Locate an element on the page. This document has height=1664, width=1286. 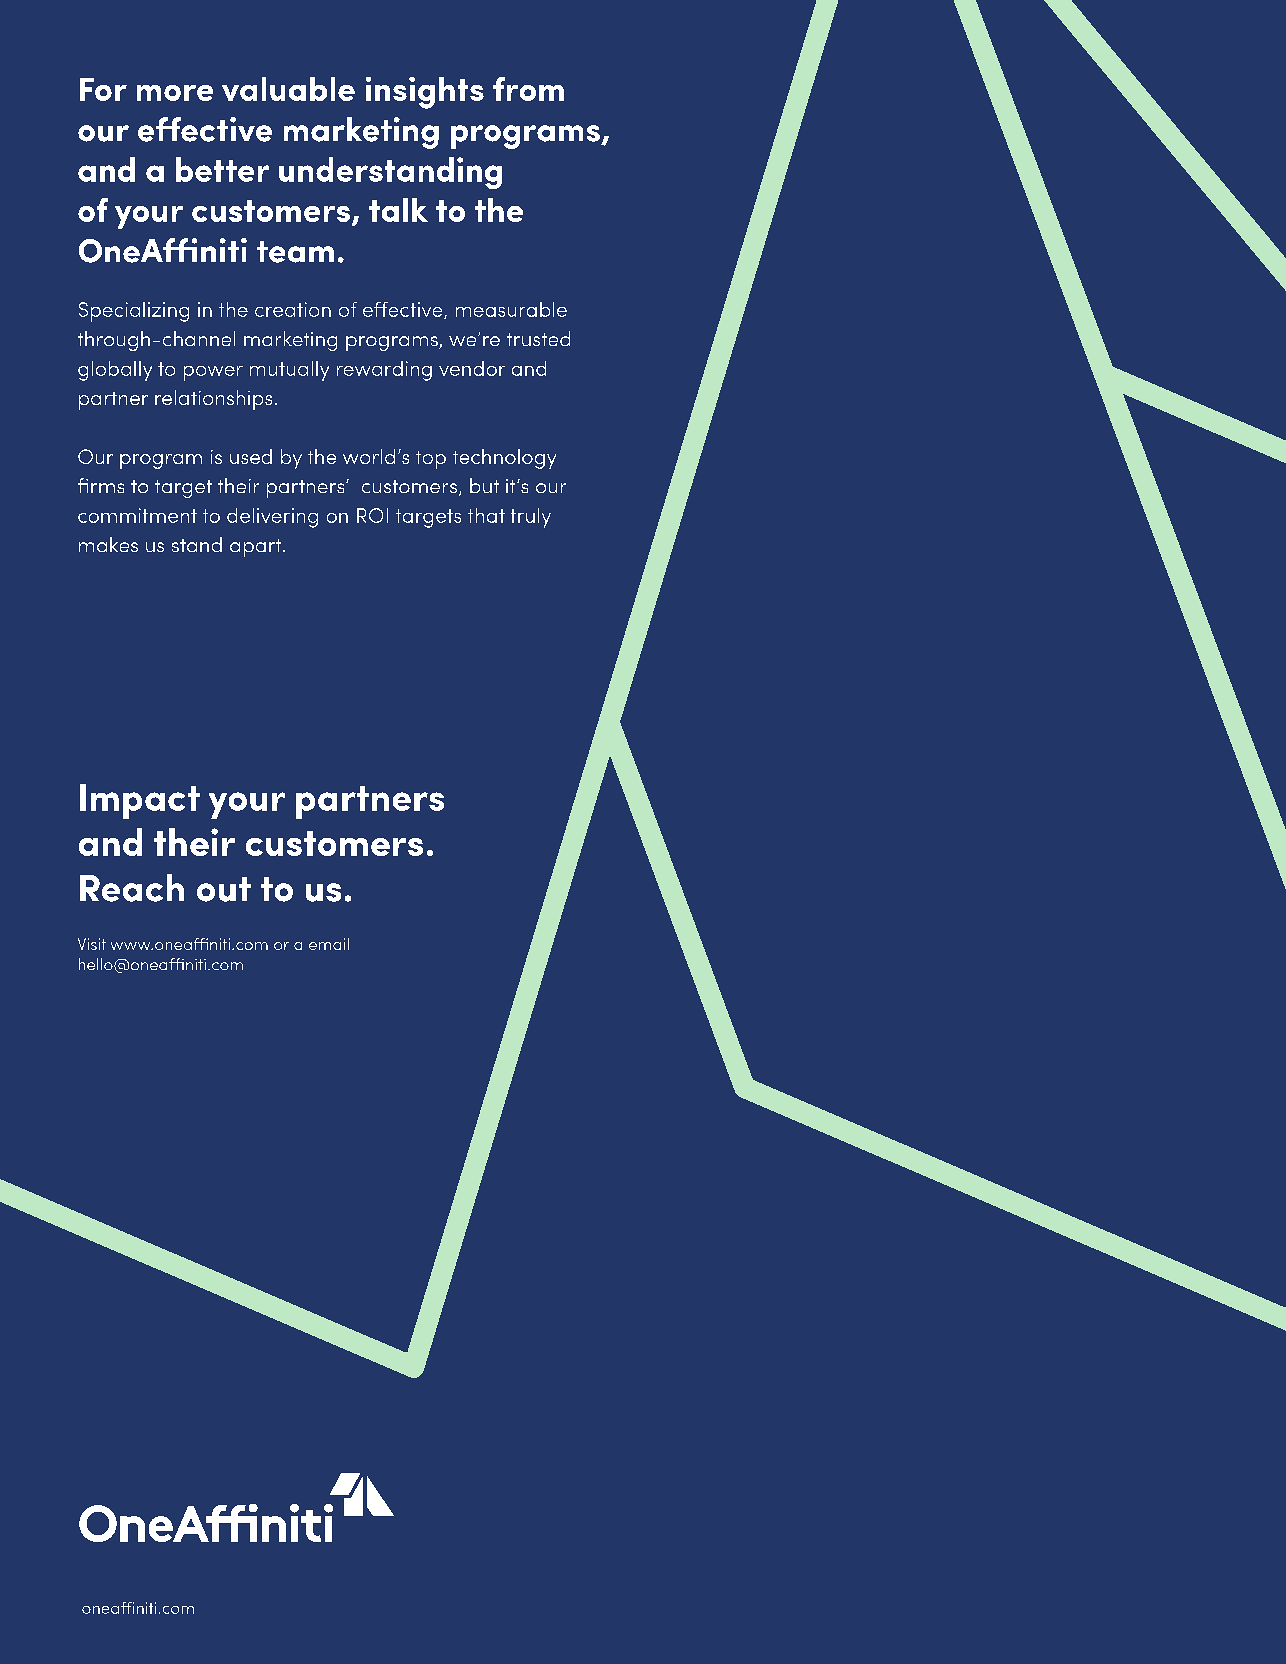
Impact is located at coordinates (140, 801).
